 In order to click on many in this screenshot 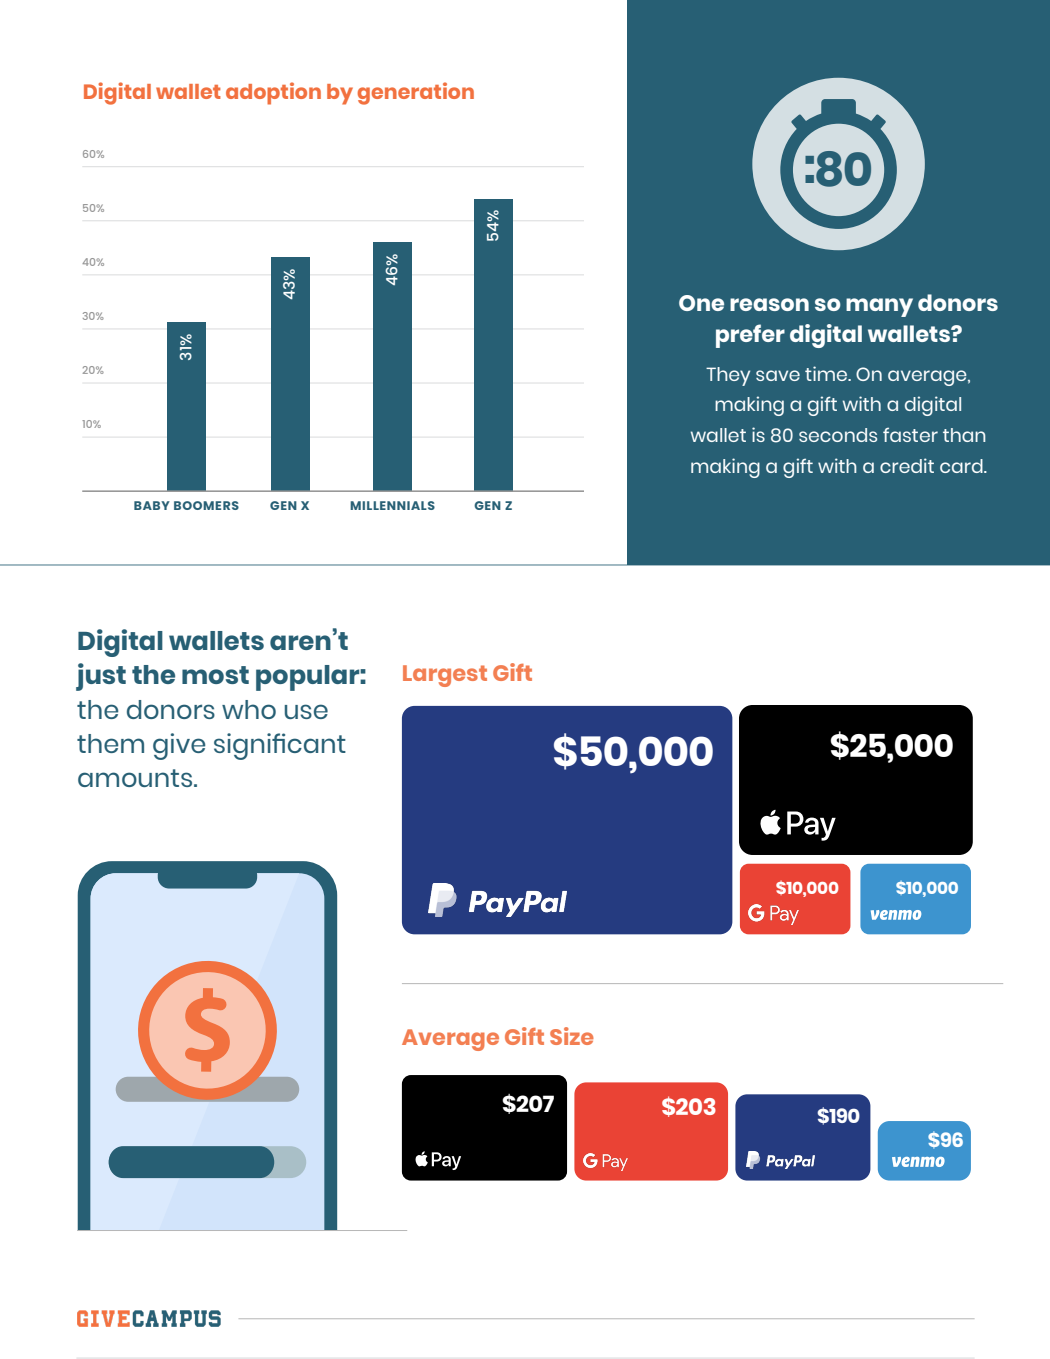, I will do `click(879, 307)`.
